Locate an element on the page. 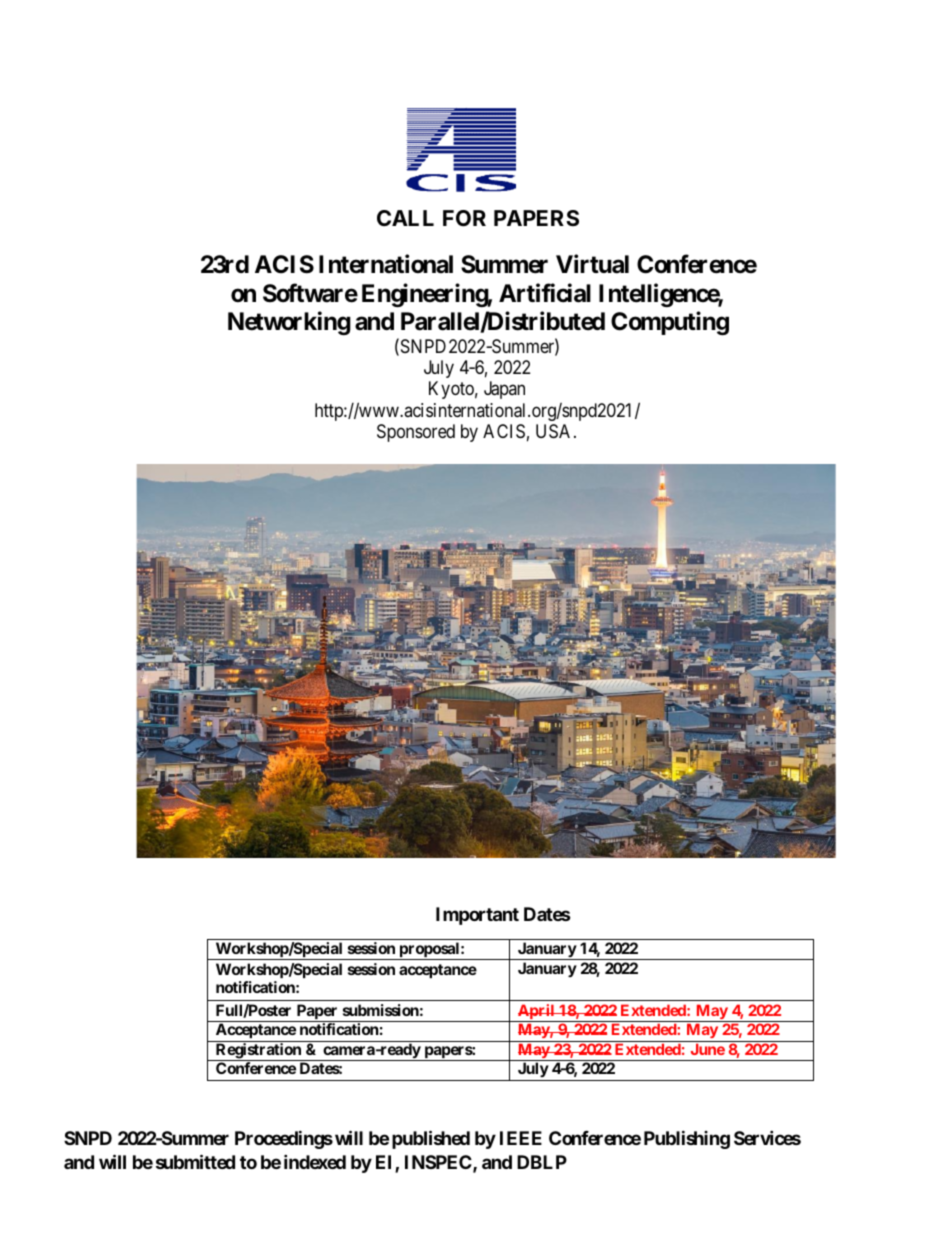 The height and width of the image is (1233, 952). submitted is located at coordinates (195, 1161).
